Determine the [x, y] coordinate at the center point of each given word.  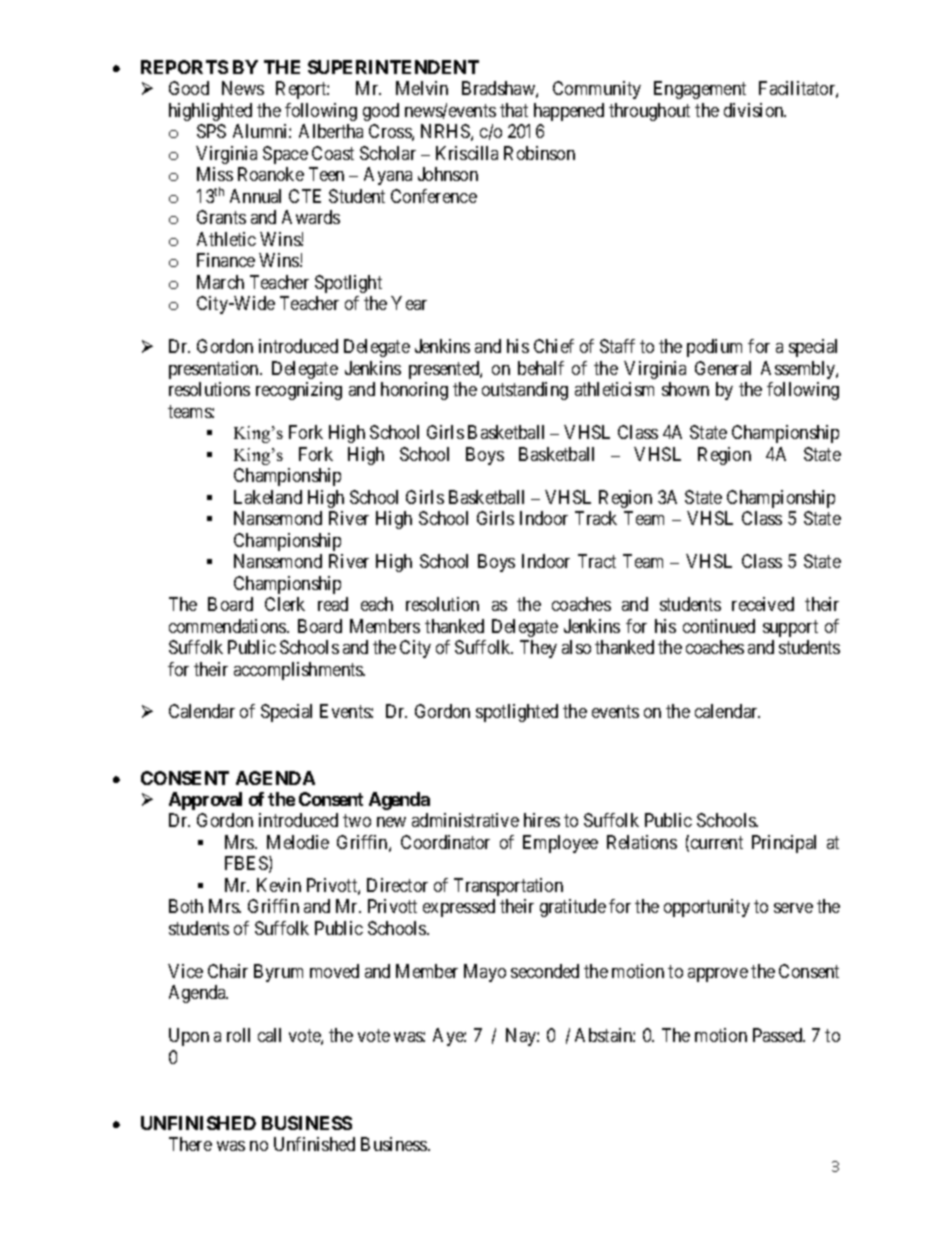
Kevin [279, 885]
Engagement [700, 90]
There [190, 1144]
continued [719, 626]
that [514, 110]
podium [714, 348]
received [763, 604]
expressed [459, 908]
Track [596, 518]
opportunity [707, 908]
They [538, 649]
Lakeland [268, 497]
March [220, 282]
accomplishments [299, 671]
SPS [211, 131]
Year [409, 303]
